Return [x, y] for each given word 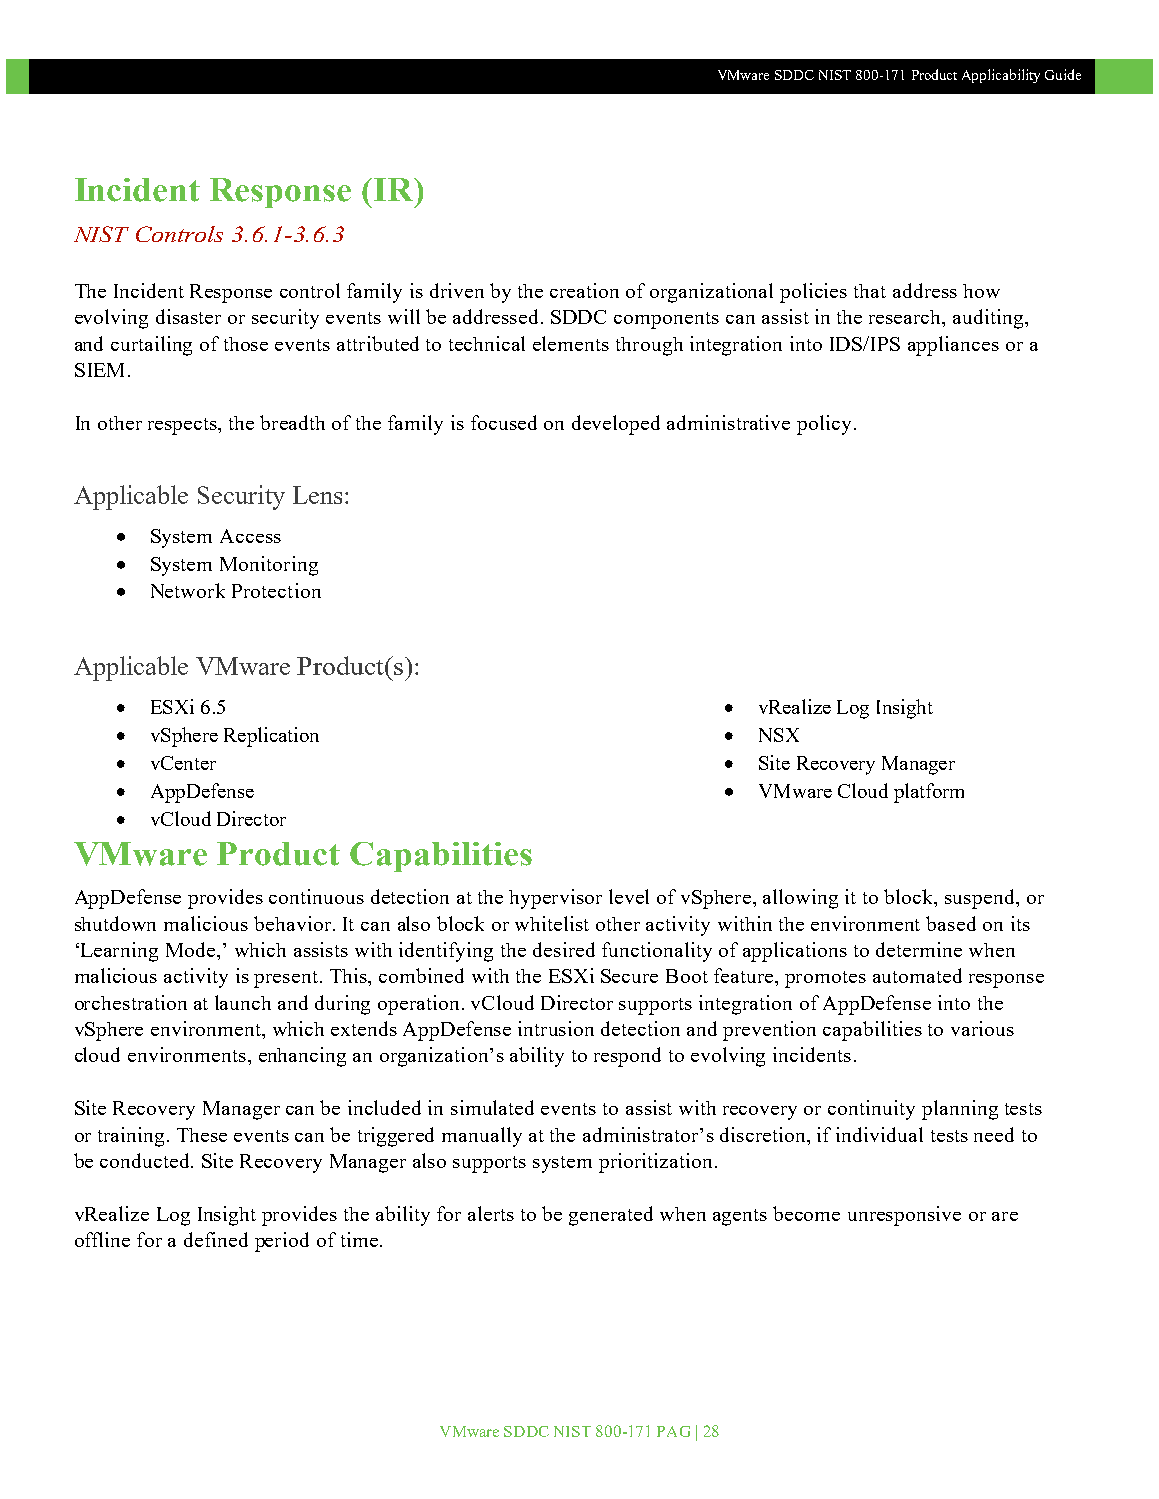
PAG [673, 1431]
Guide [1063, 74]
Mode [192, 949]
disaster [188, 316]
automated [917, 975]
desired [564, 949]
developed [616, 425]
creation [584, 290]
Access [250, 536]
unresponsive [904, 1216]
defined [216, 1239]
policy [826, 425]
